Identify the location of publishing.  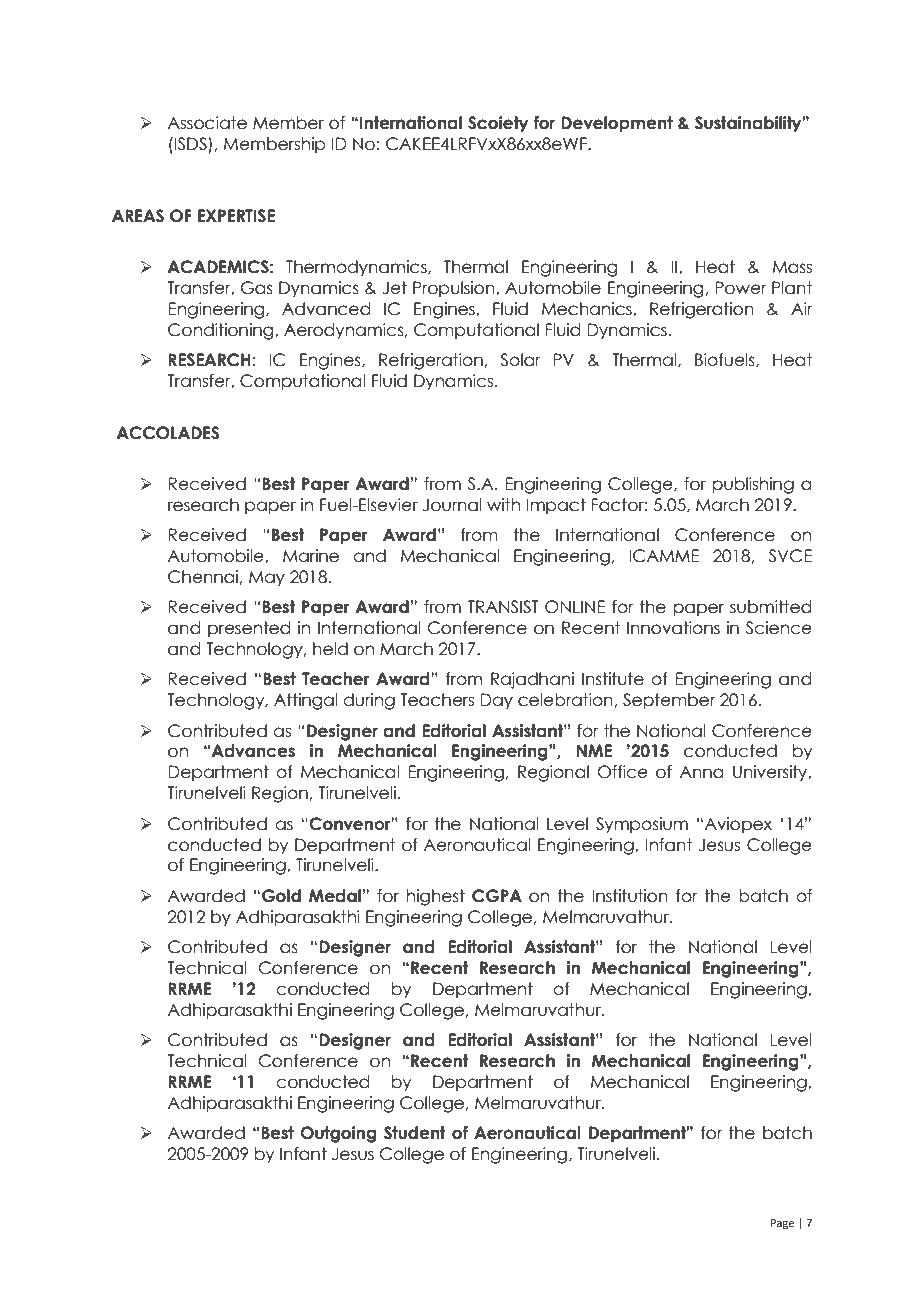
(753, 485).
